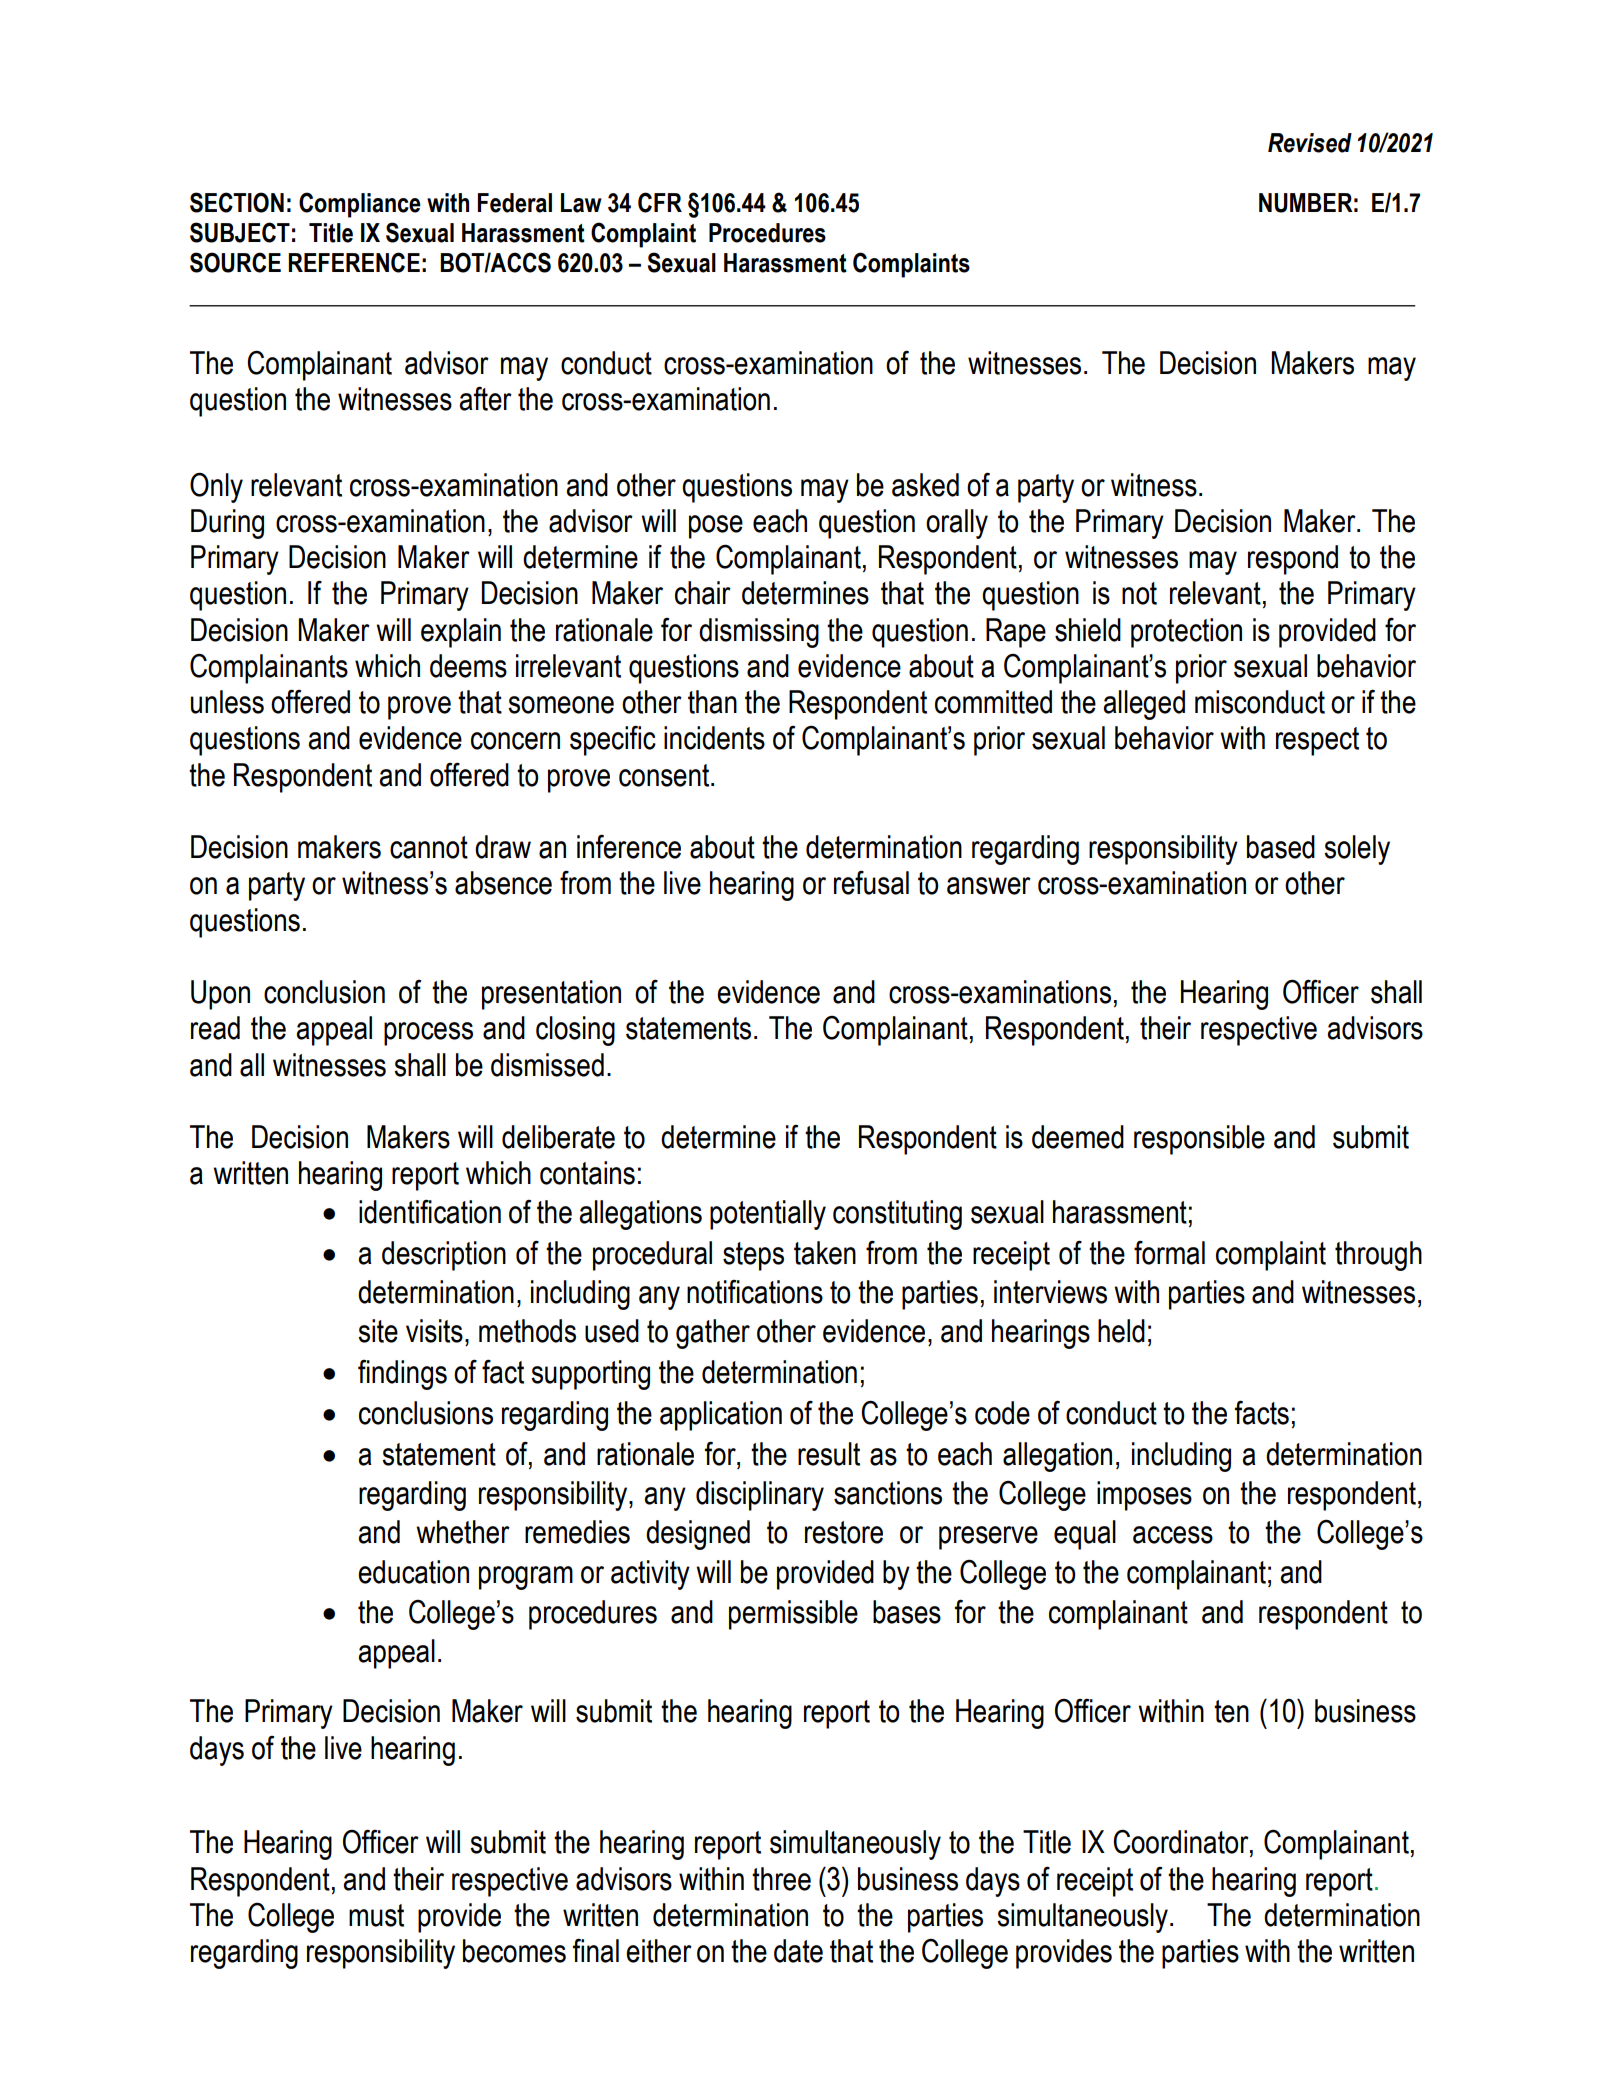  Describe the element at coordinates (1199, 1140) in the image. I see `responsible` at that location.
